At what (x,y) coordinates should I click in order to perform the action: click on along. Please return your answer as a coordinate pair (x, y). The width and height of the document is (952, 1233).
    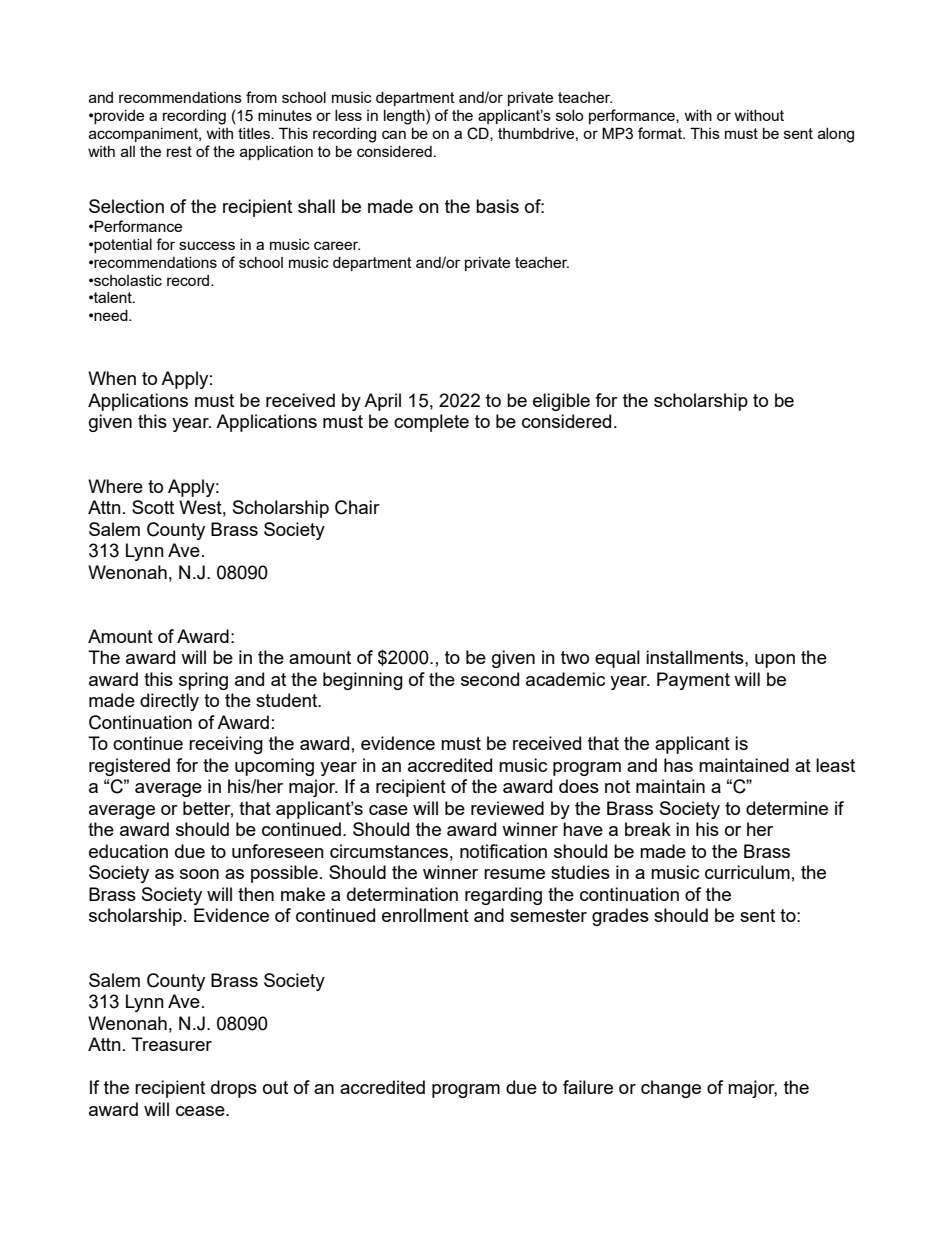
    Looking at the image, I should click on (836, 135).
